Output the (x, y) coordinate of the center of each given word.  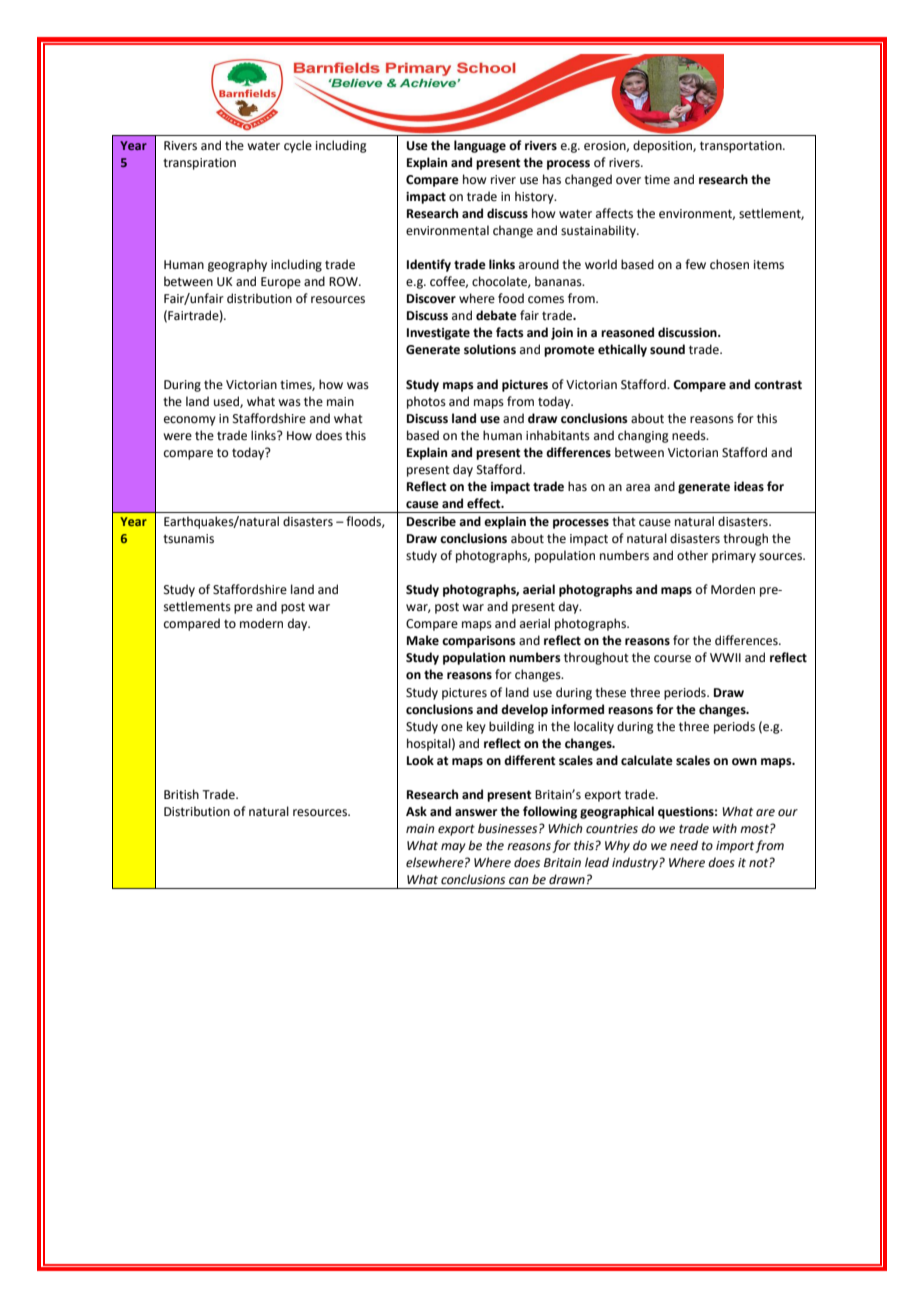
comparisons (479, 642)
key (476, 727)
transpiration (199, 164)
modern (261, 623)
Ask (416, 811)
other (692, 555)
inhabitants (558, 435)
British (181, 794)
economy (190, 421)
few (695, 264)
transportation (742, 147)
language (480, 146)
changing (643, 436)
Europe (281, 283)
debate (496, 315)
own (744, 762)
